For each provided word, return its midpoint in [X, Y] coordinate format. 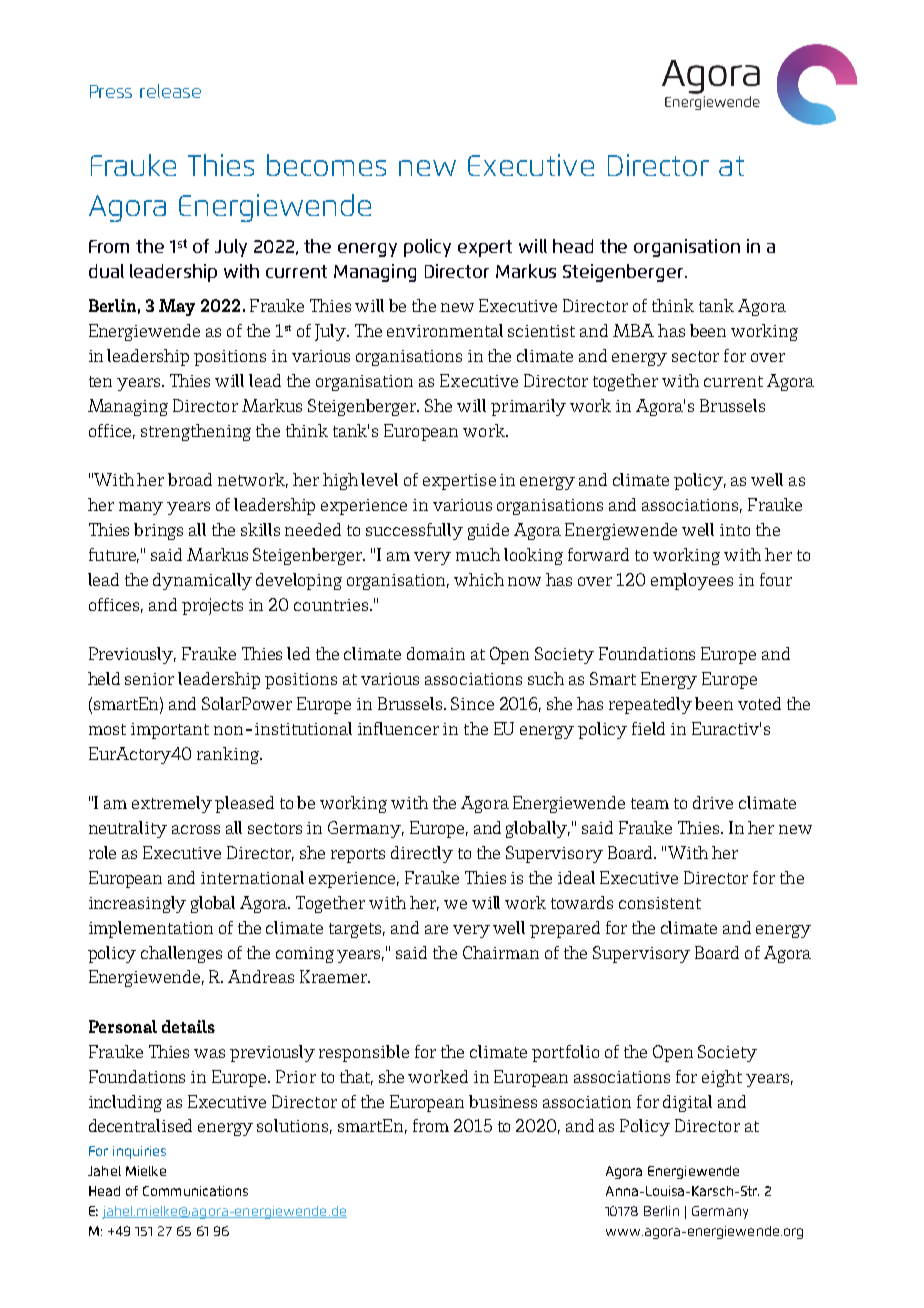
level [379, 479]
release [170, 91]
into [735, 530]
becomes [326, 165]
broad [190, 479]
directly [422, 854]
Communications [195, 1191]
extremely [172, 804]
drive [713, 802]
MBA [633, 330]
